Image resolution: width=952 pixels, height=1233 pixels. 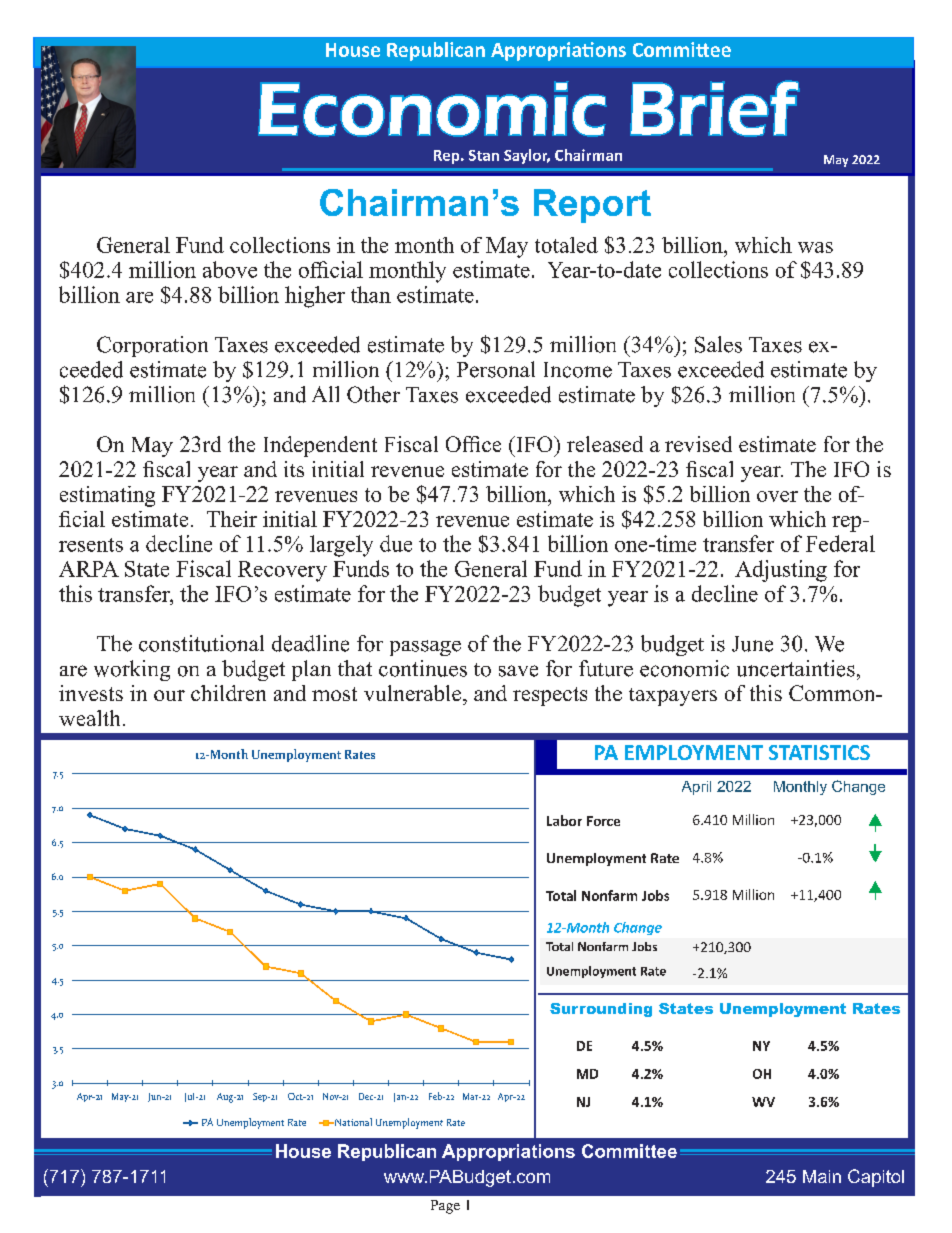 I want to click on our, so click(x=169, y=695).
